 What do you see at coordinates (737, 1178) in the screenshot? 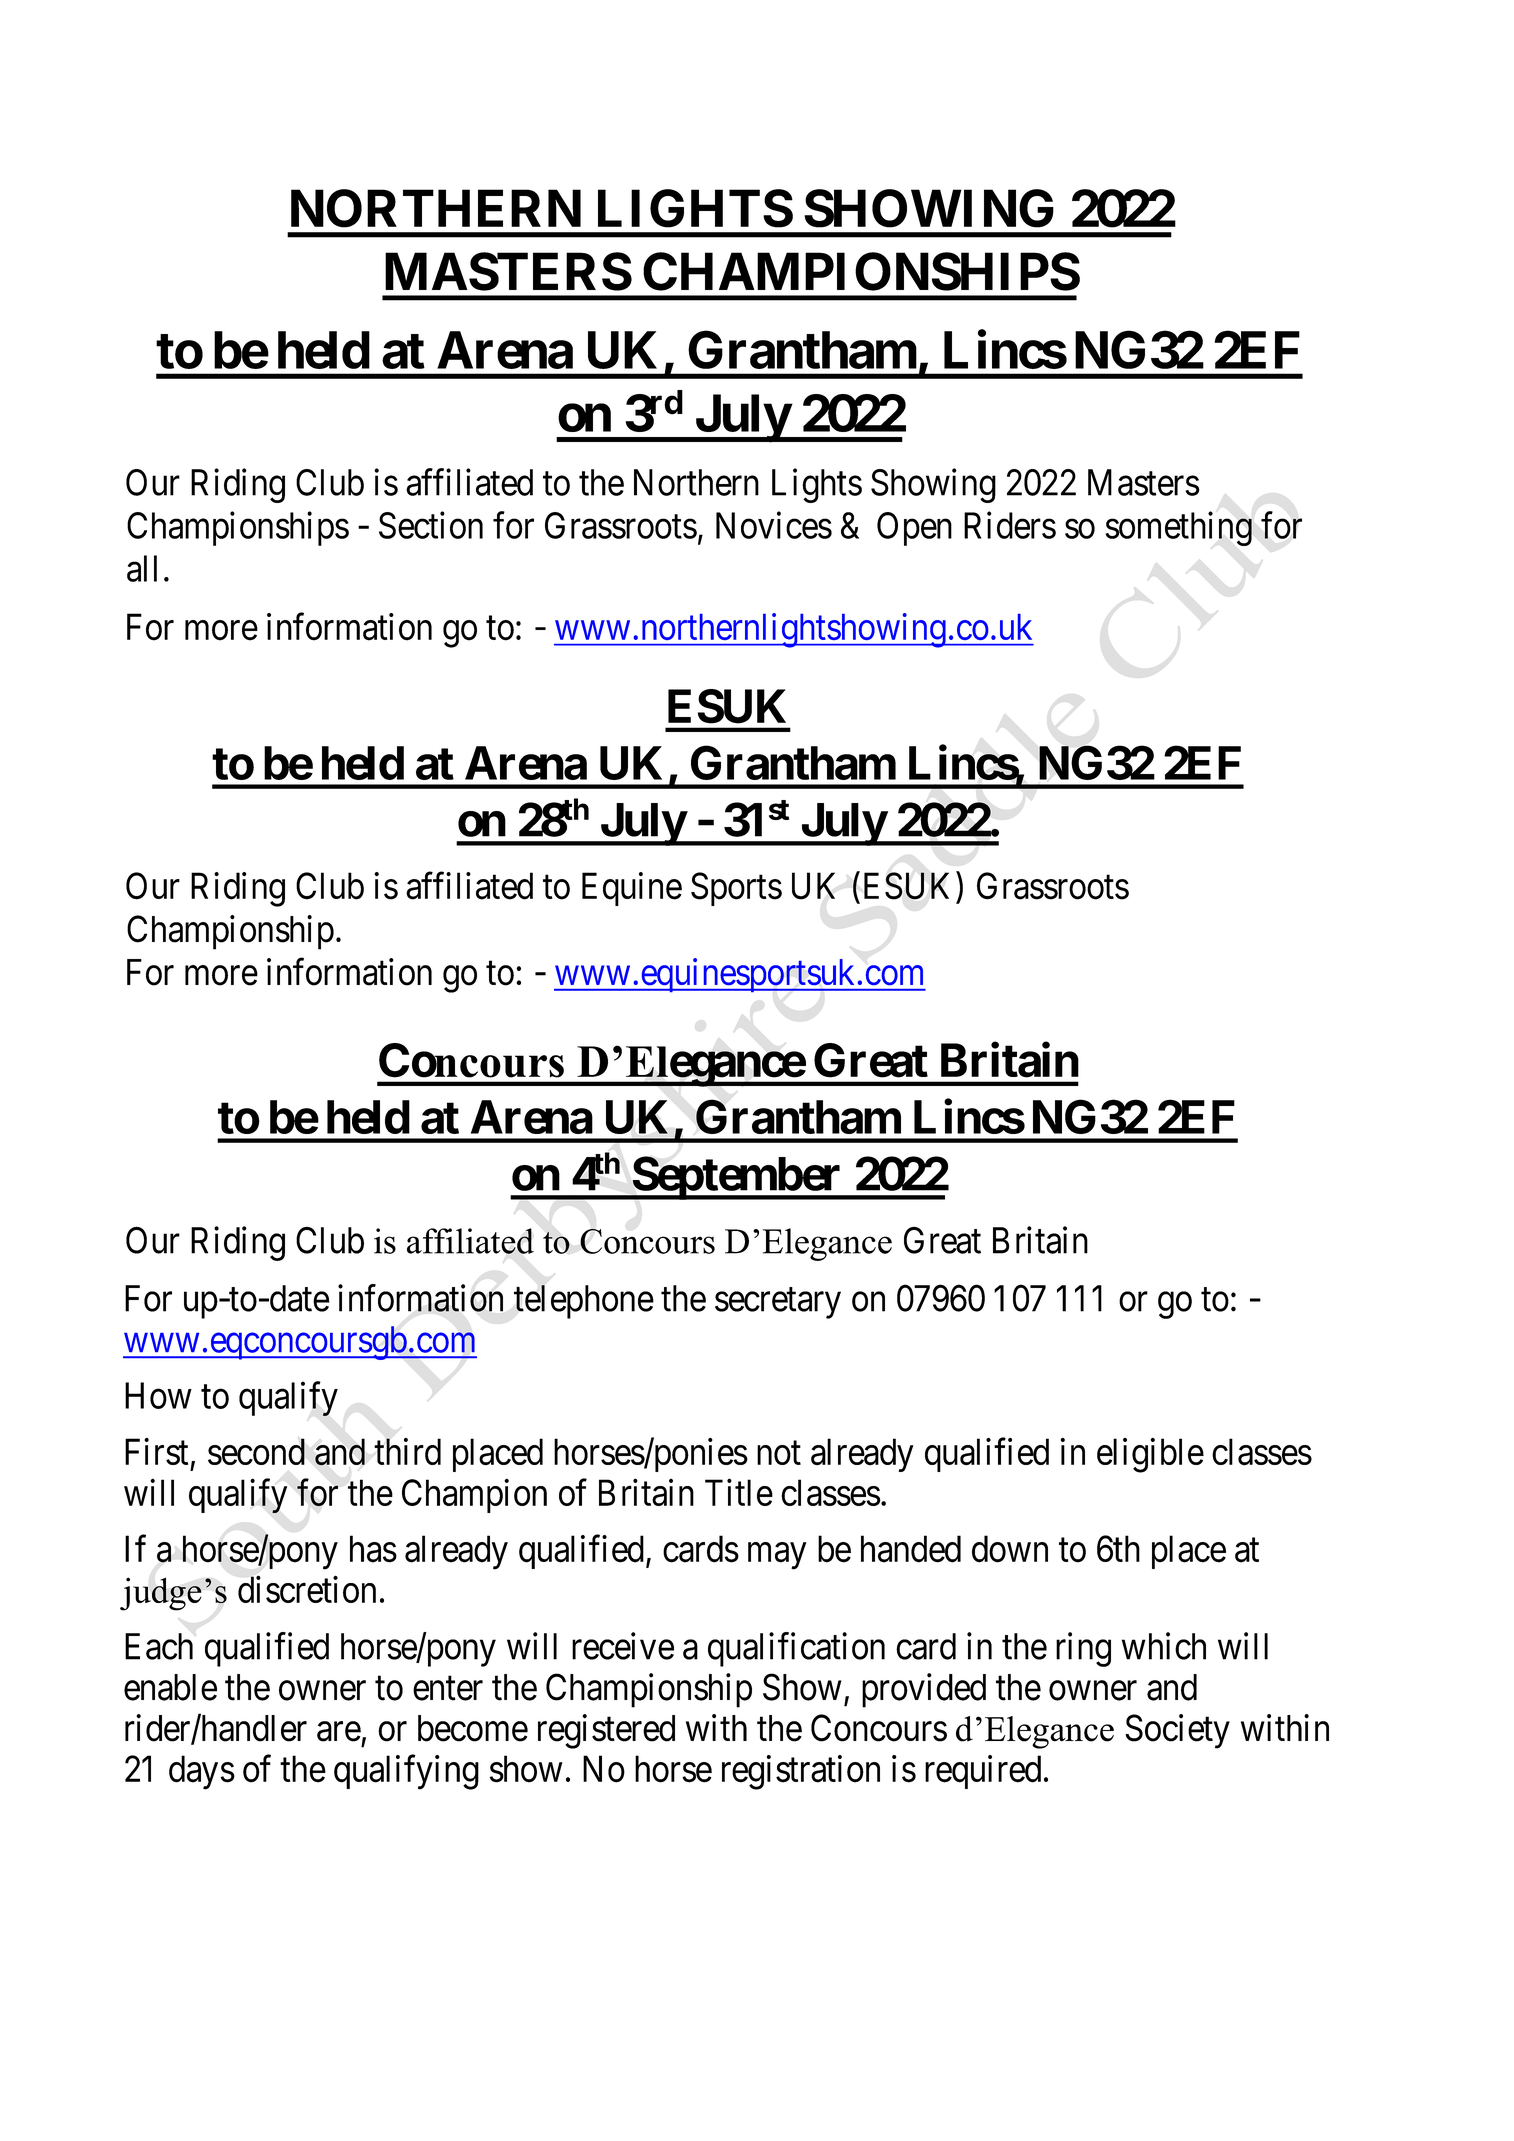
I see `September` at bounding box center [737, 1178].
